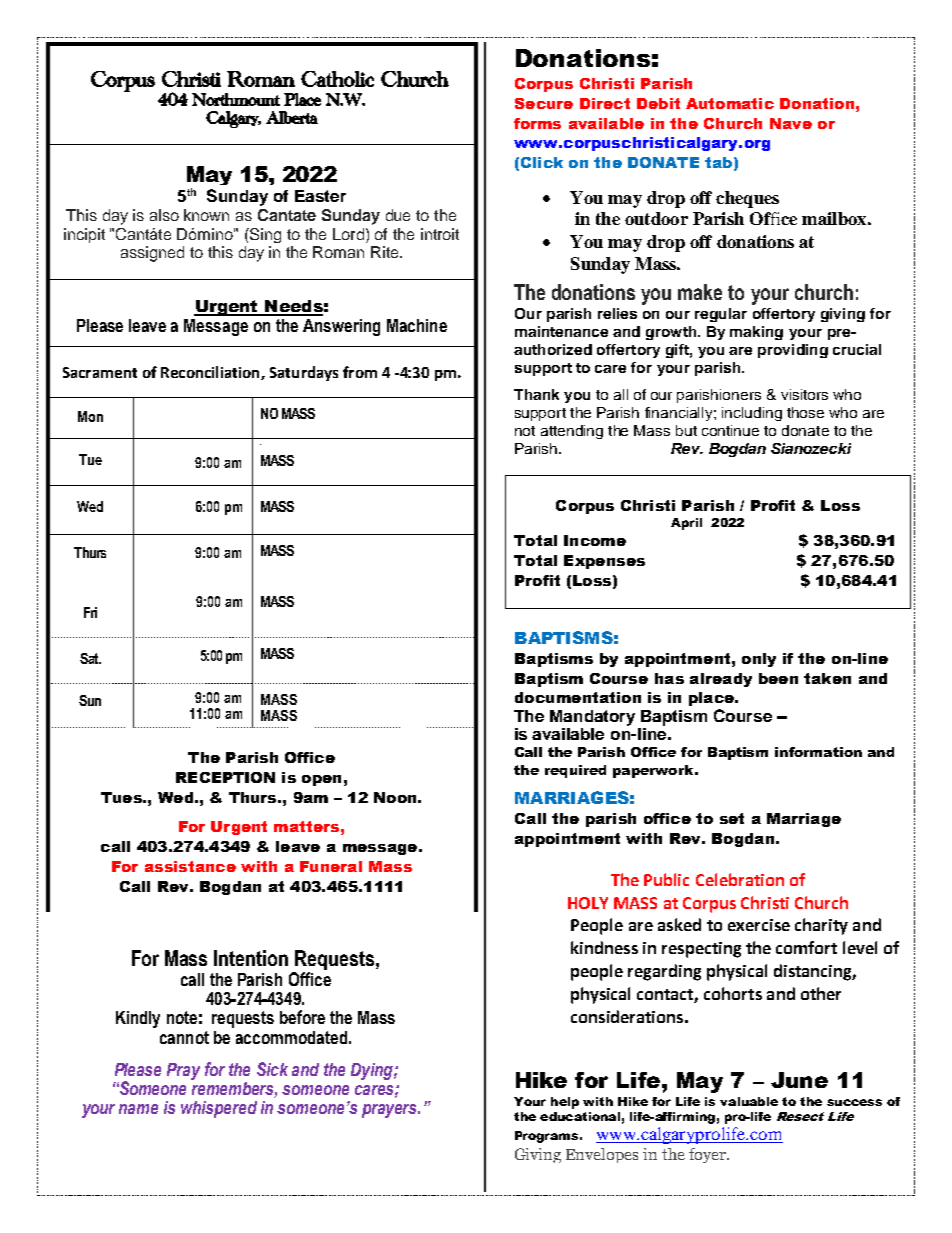 This image has width=952, height=1233. I want to click on continue, so click(730, 430).
